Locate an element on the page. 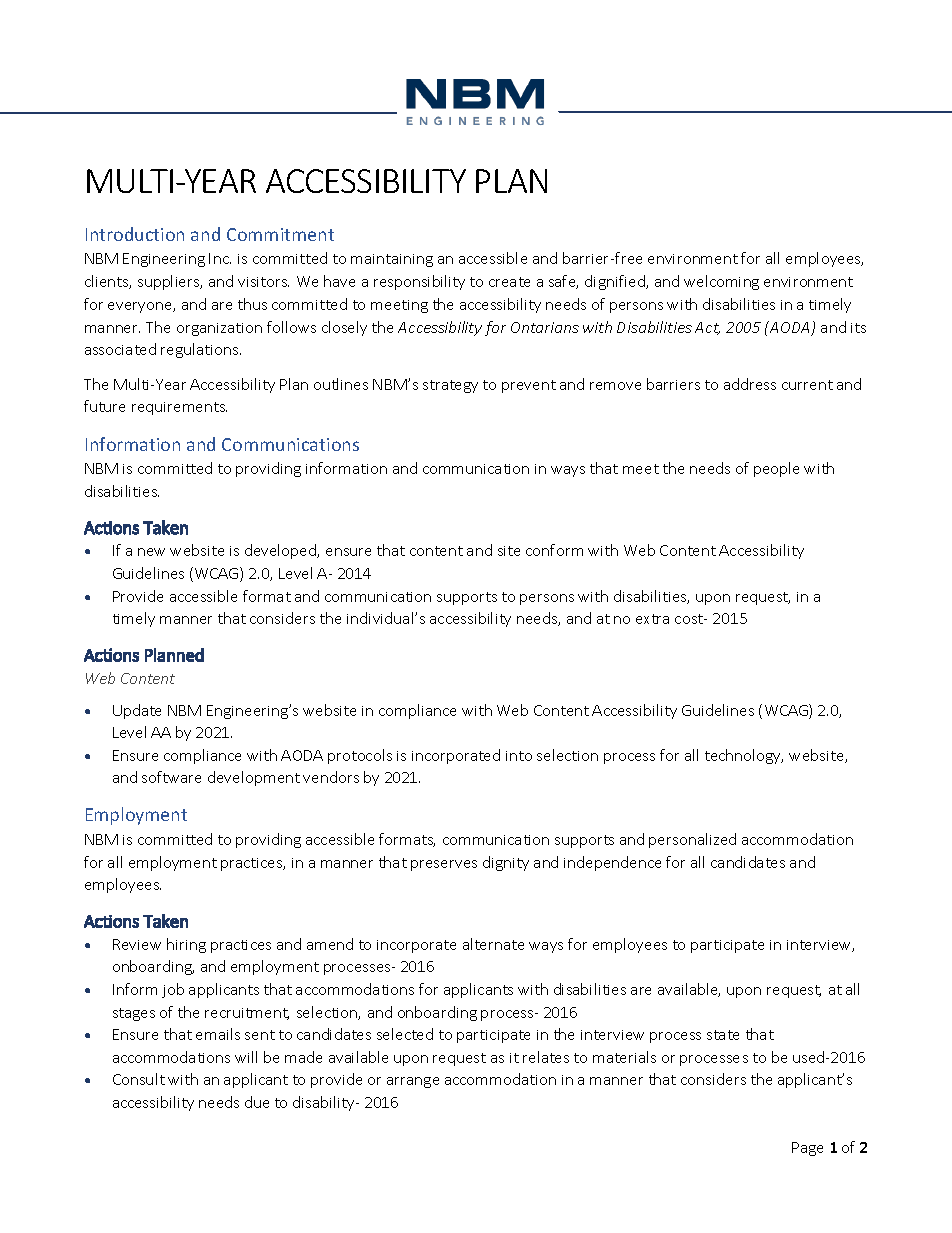  Introduction is located at coordinates (135, 234).
